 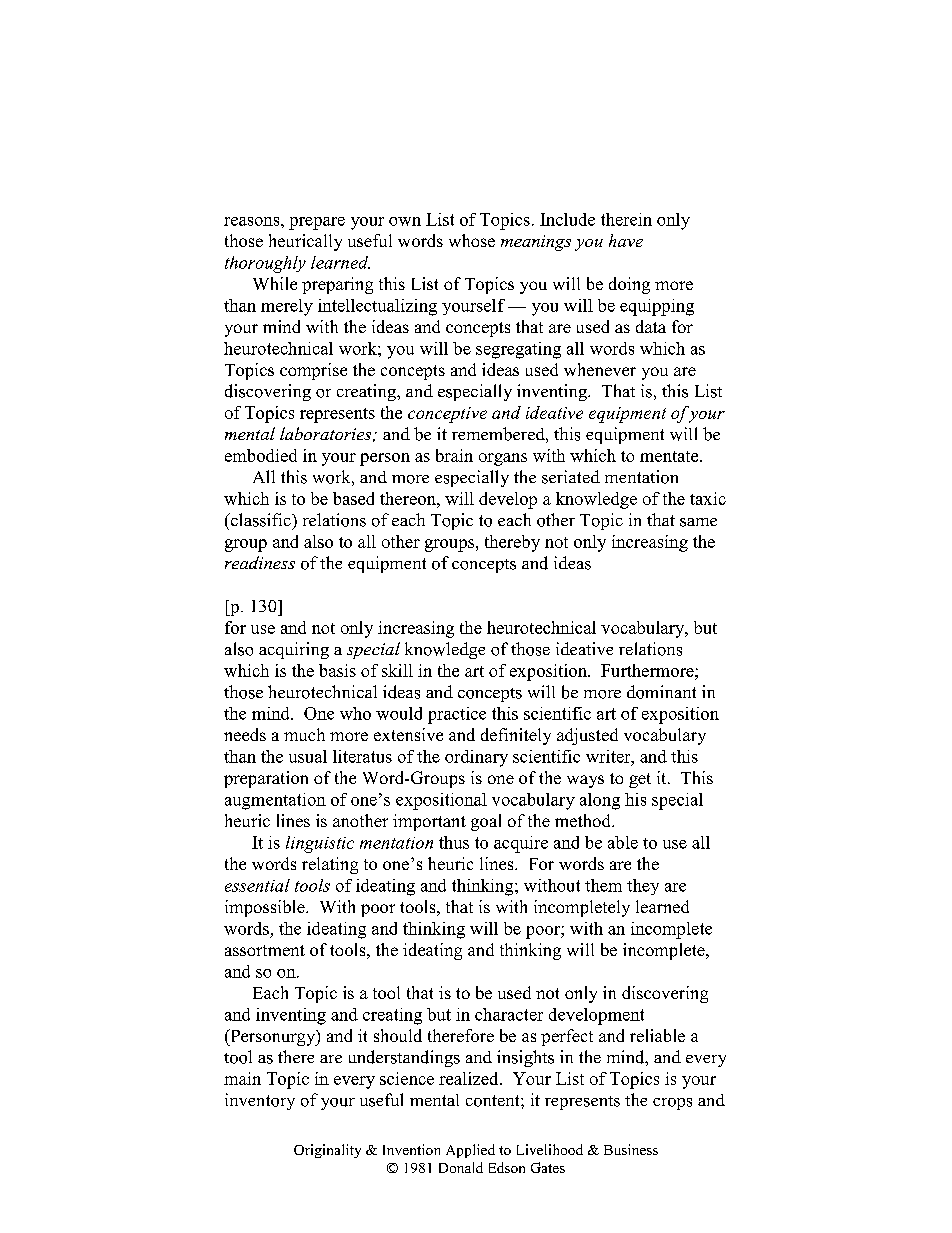 What do you see at coordinates (327, 1151) in the screenshot?
I see `Originality` at bounding box center [327, 1151].
